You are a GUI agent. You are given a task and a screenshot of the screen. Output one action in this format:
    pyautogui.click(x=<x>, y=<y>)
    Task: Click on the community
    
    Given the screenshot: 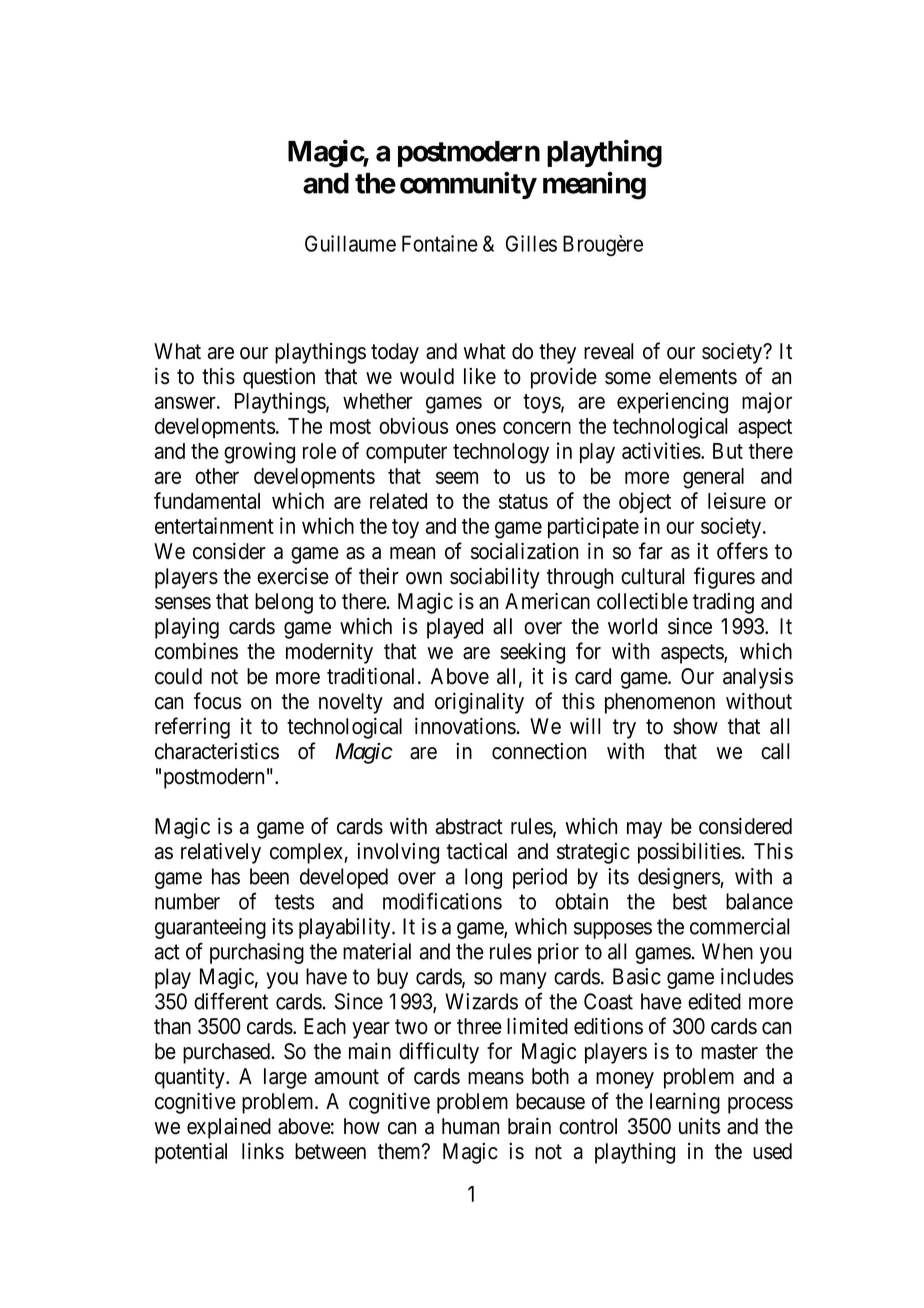 What is the action you would take?
    pyautogui.click(x=468, y=185)
